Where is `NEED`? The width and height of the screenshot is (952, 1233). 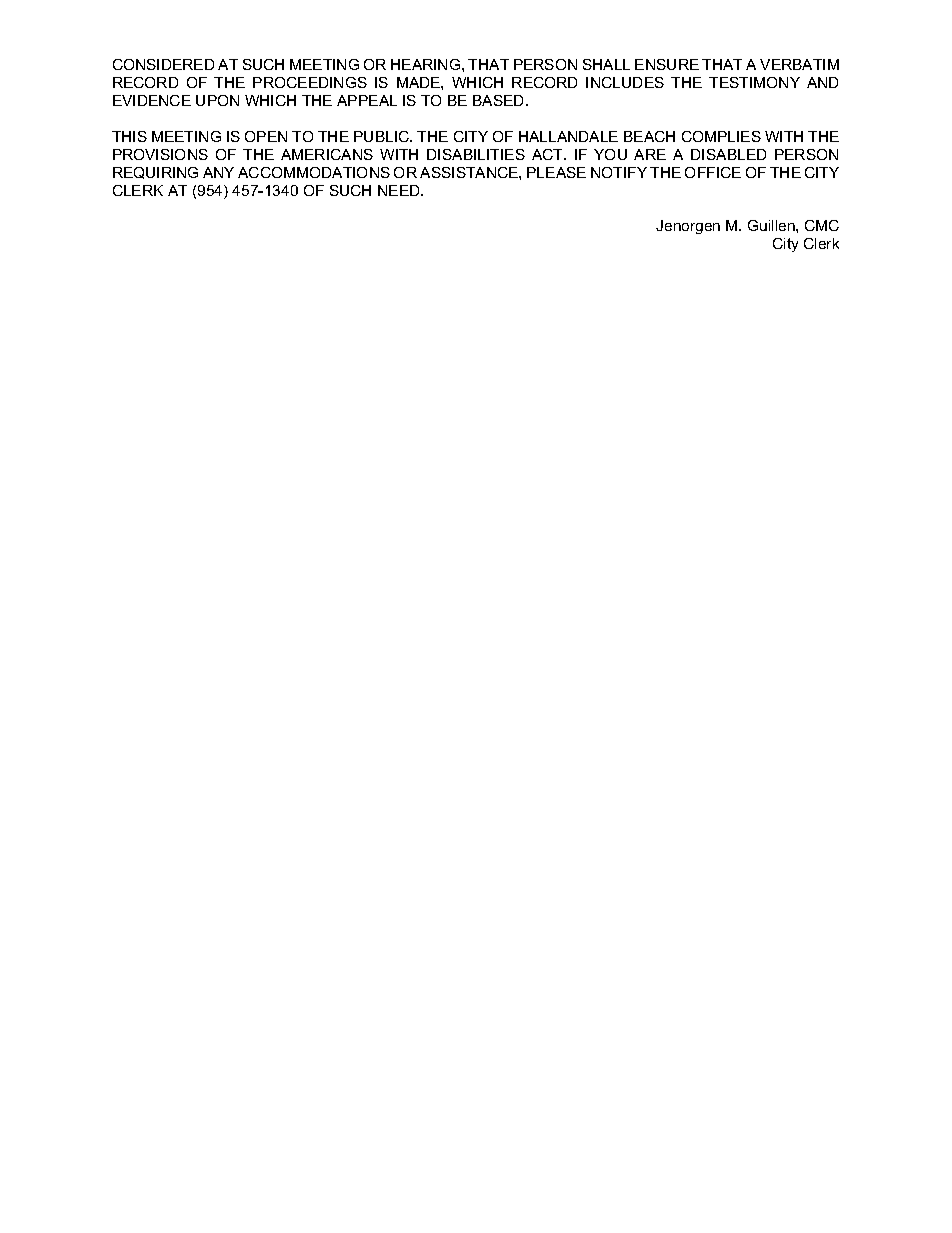 NEED is located at coordinates (400, 190).
